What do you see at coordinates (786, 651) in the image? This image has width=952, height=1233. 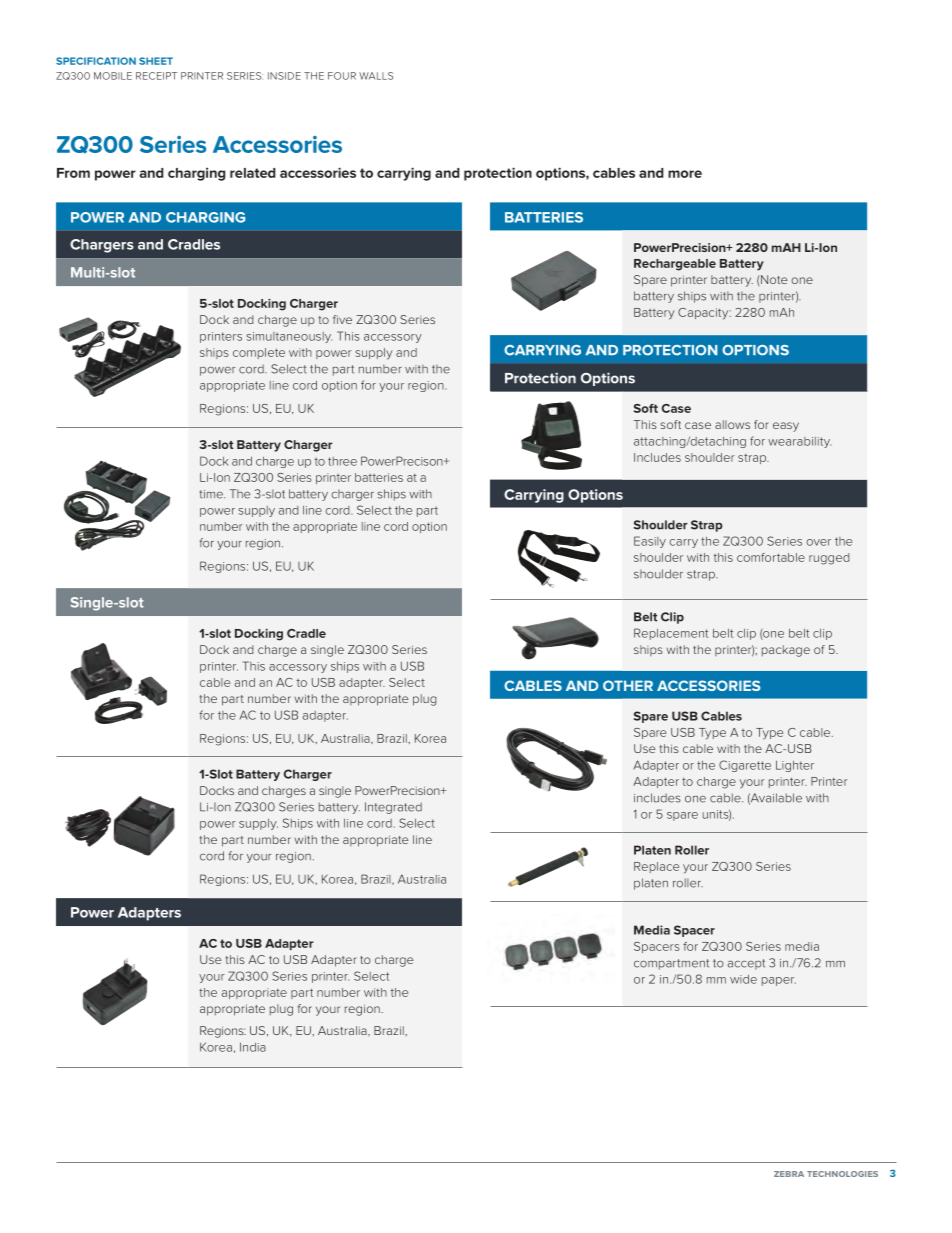 I see `package` at bounding box center [786, 651].
